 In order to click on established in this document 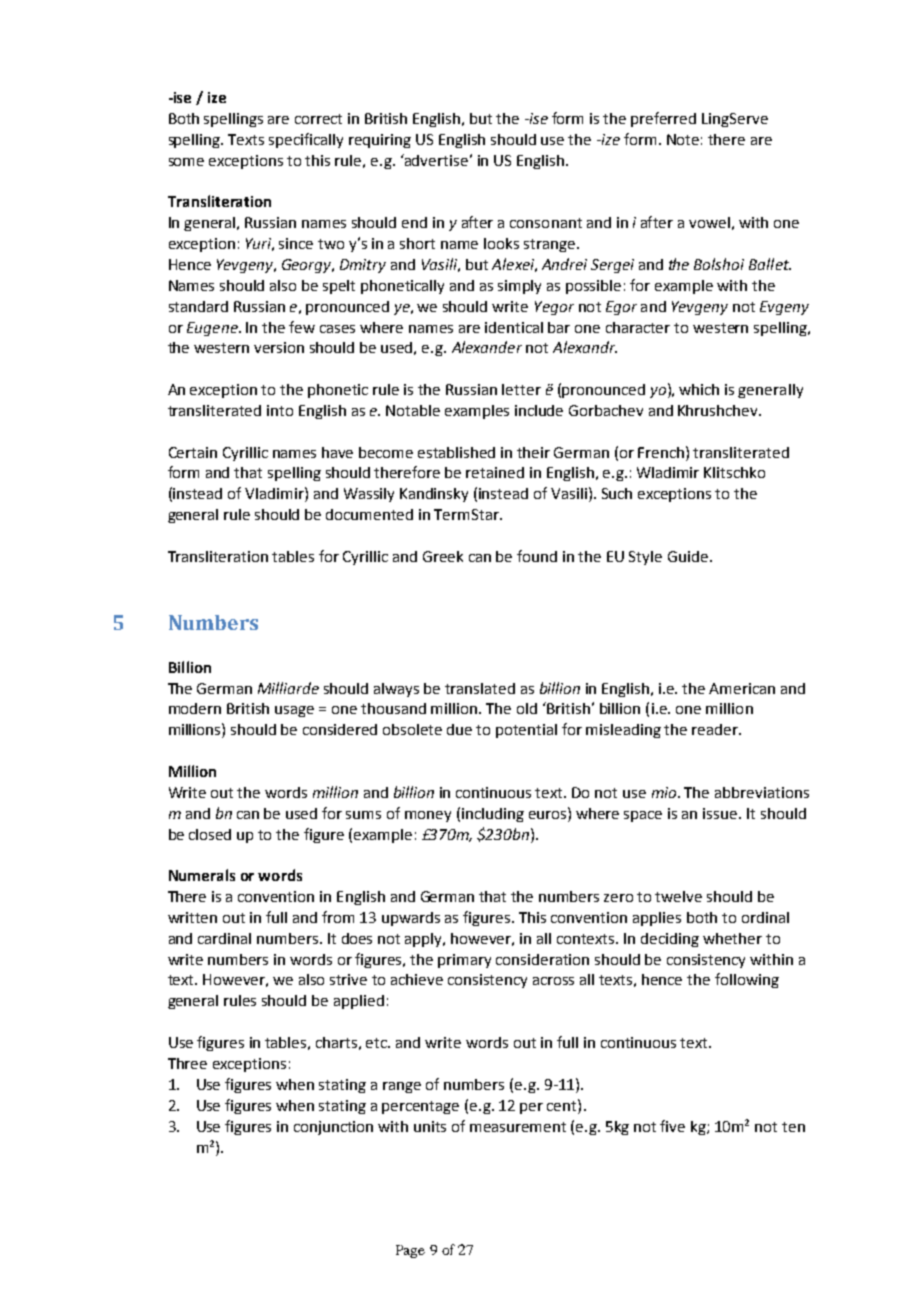, I will do `click(456, 452)`.
